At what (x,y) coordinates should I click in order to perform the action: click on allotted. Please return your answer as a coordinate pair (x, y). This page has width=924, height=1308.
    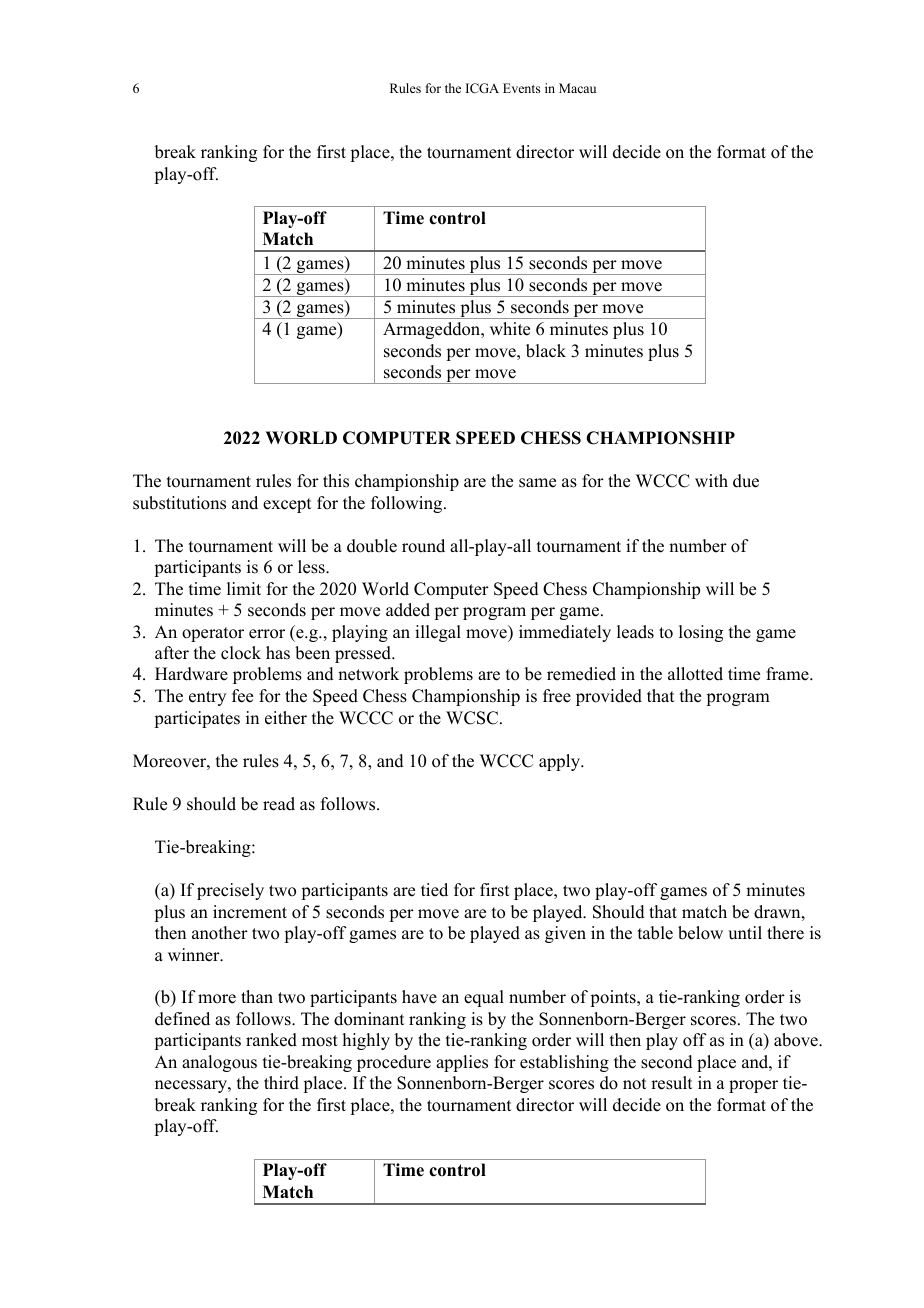
    Looking at the image, I should click on (695, 674).
